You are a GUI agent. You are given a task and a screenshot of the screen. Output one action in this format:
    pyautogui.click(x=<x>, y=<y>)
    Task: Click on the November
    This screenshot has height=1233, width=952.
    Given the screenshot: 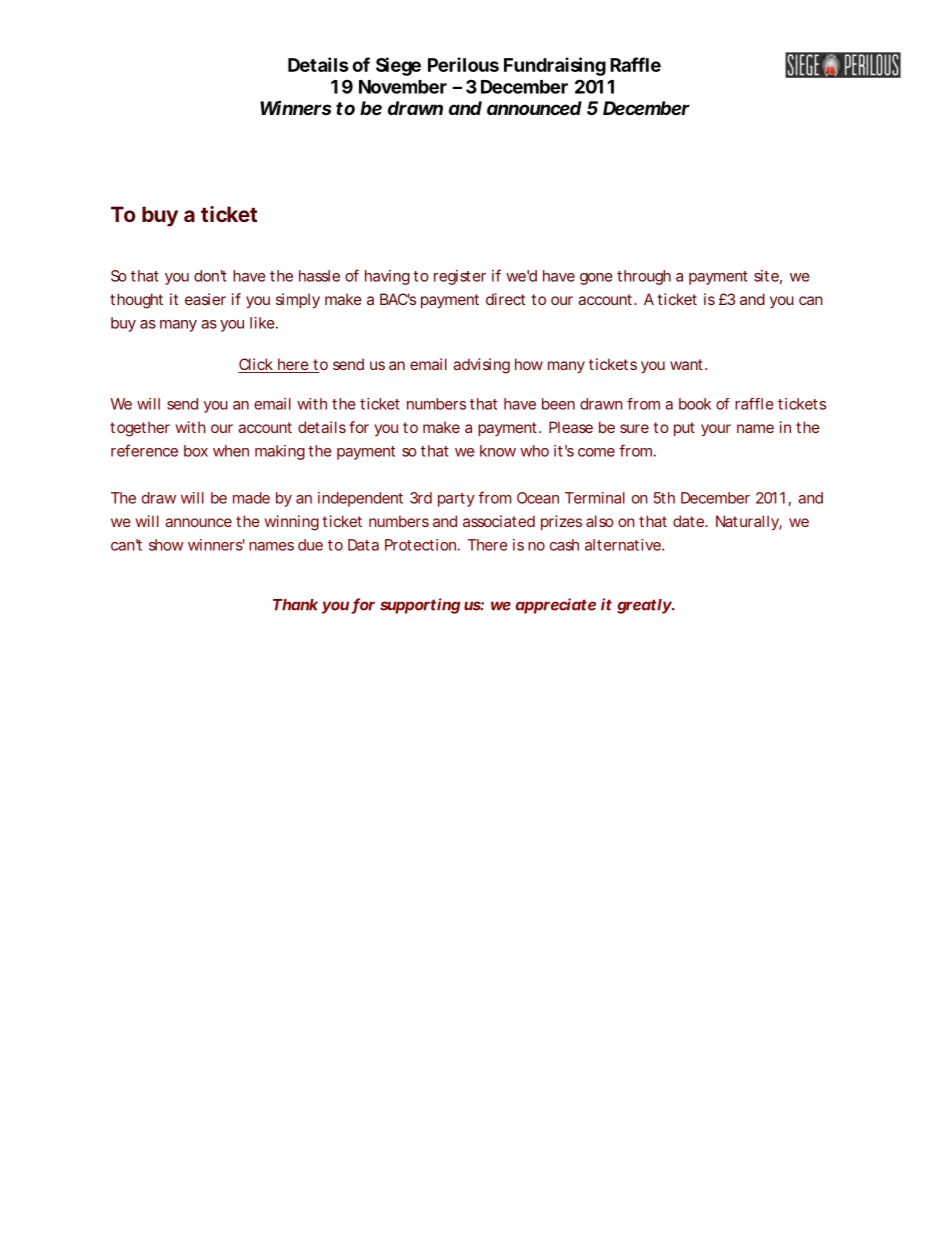 What is the action you would take?
    pyautogui.click(x=403, y=87)
